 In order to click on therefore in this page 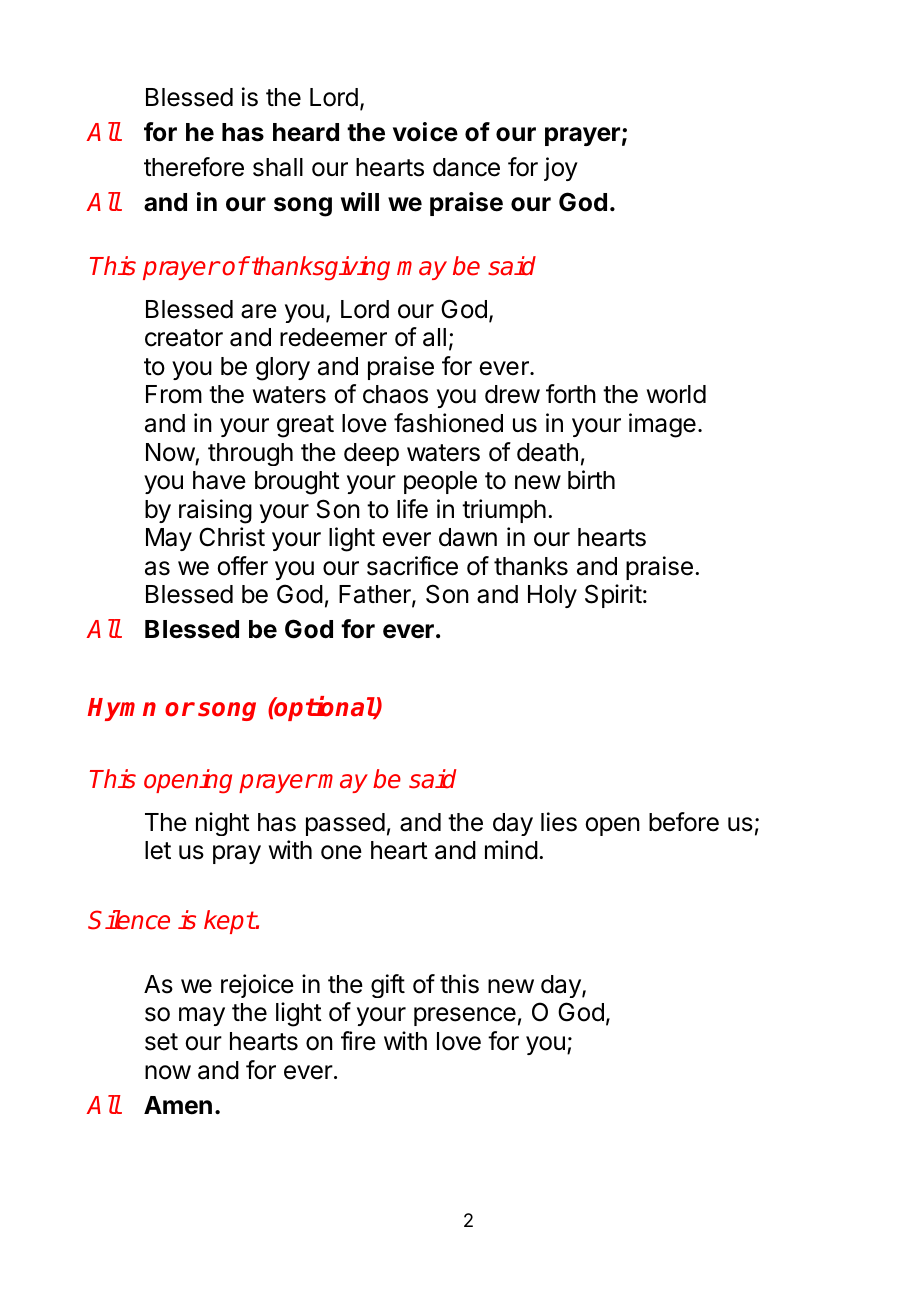, I will do `click(194, 167)`.
